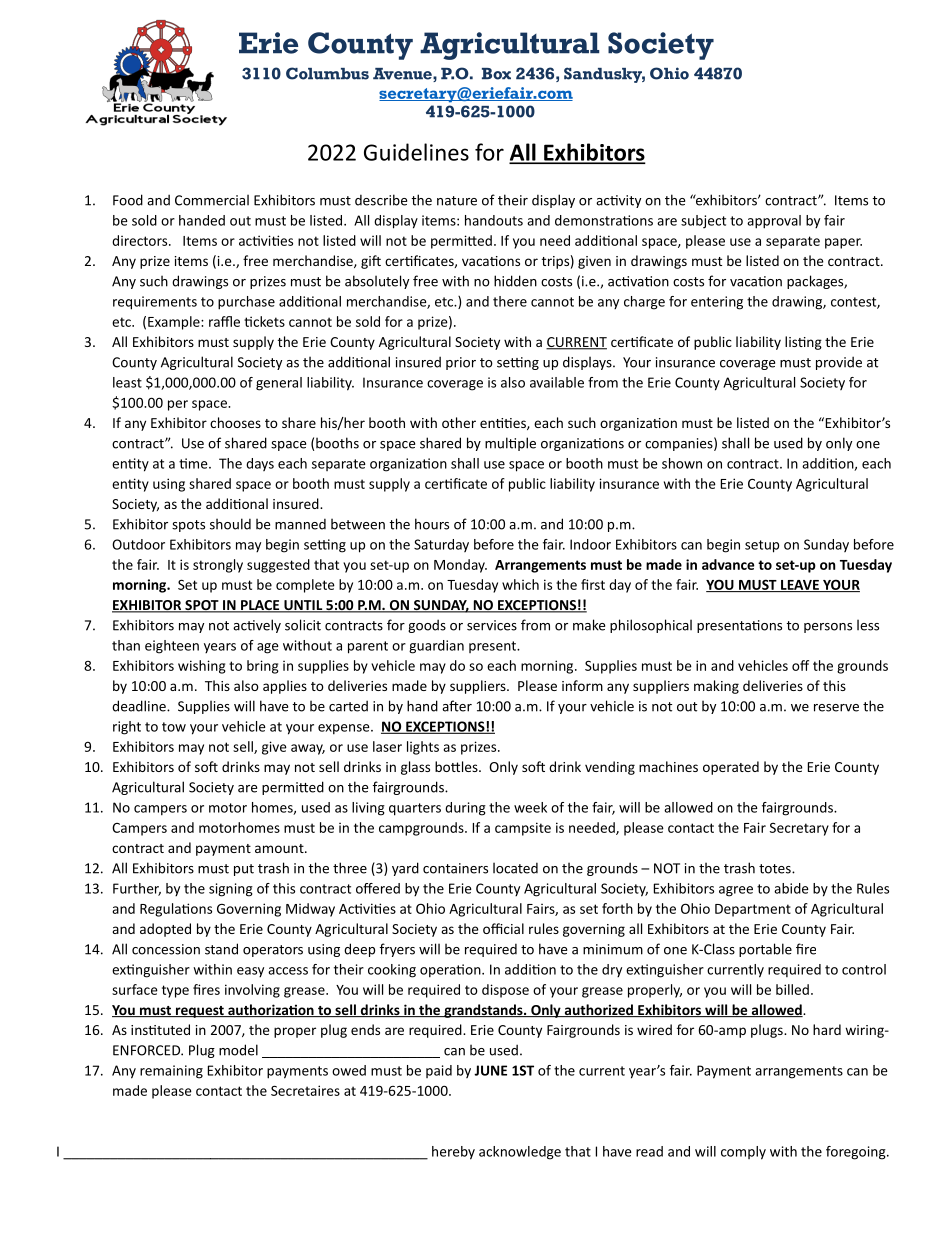 This document has width=952, height=1233. What do you see at coordinates (496, 74) in the document?
I see `Box` at bounding box center [496, 74].
